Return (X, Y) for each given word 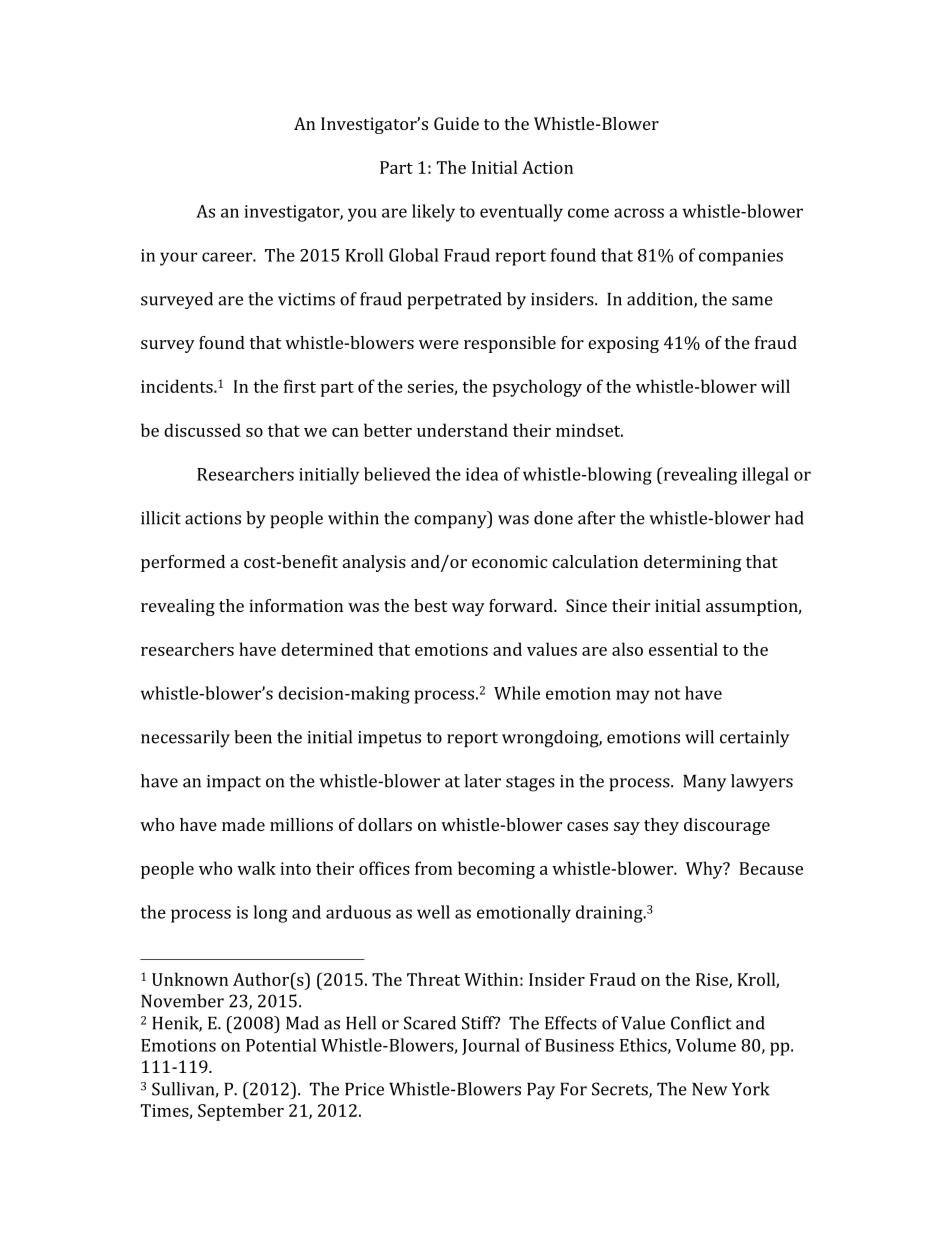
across (639, 213)
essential (683, 649)
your (178, 259)
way (468, 609)
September (241, 1112)
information (296, 605)
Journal (491, 1046)
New (709, 1089)
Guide (456, 123)
